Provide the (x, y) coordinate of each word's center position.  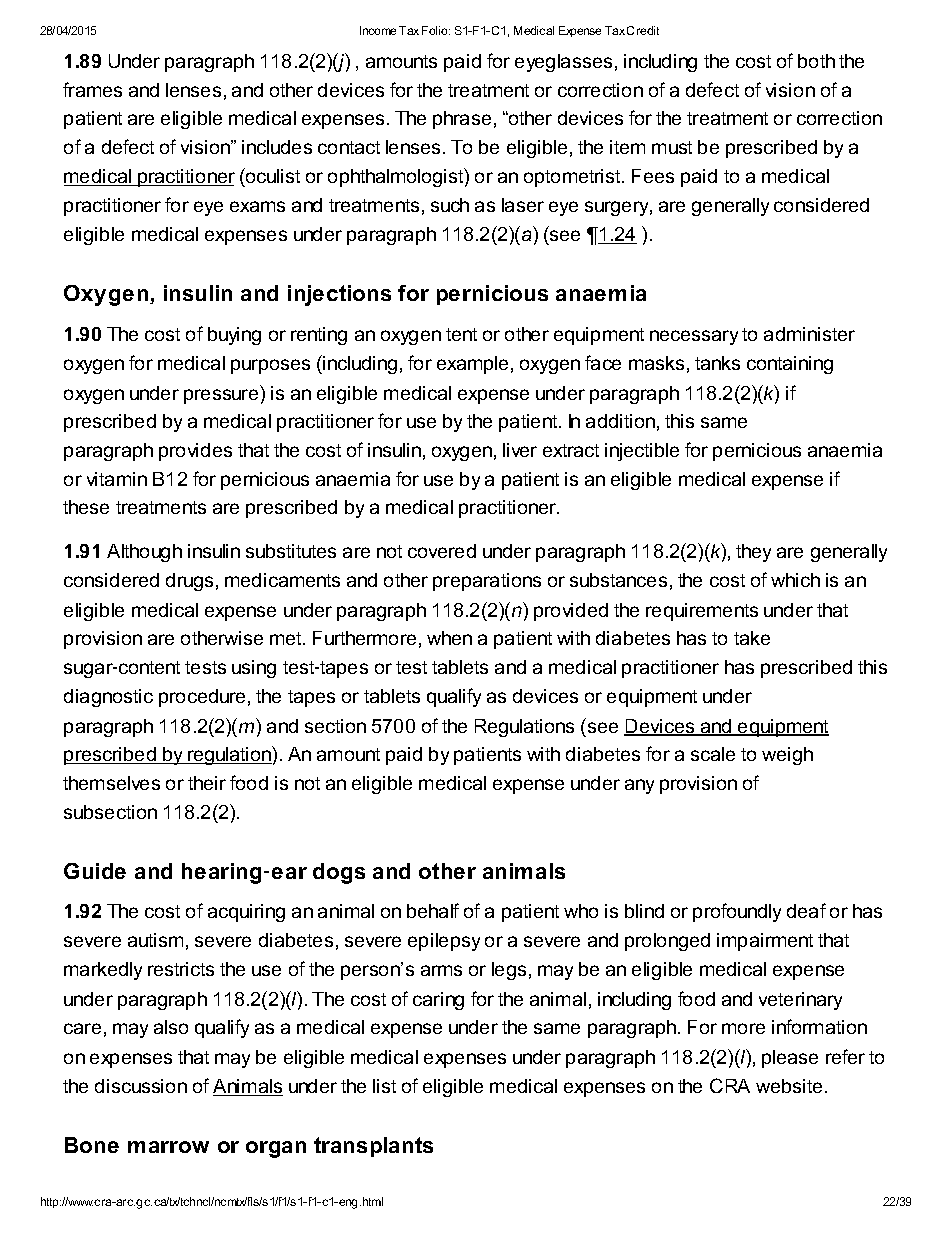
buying (234, 336)
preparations (487, 582)
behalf (433, 910)
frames (92, 89)
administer (809, 334)
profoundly (737, 912)
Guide (95, 871)
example (472, 365)
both (816, 61)
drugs (189, 582)
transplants (373, 1147)
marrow (168, 1147)
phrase (462, 120)
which (795, 580)
